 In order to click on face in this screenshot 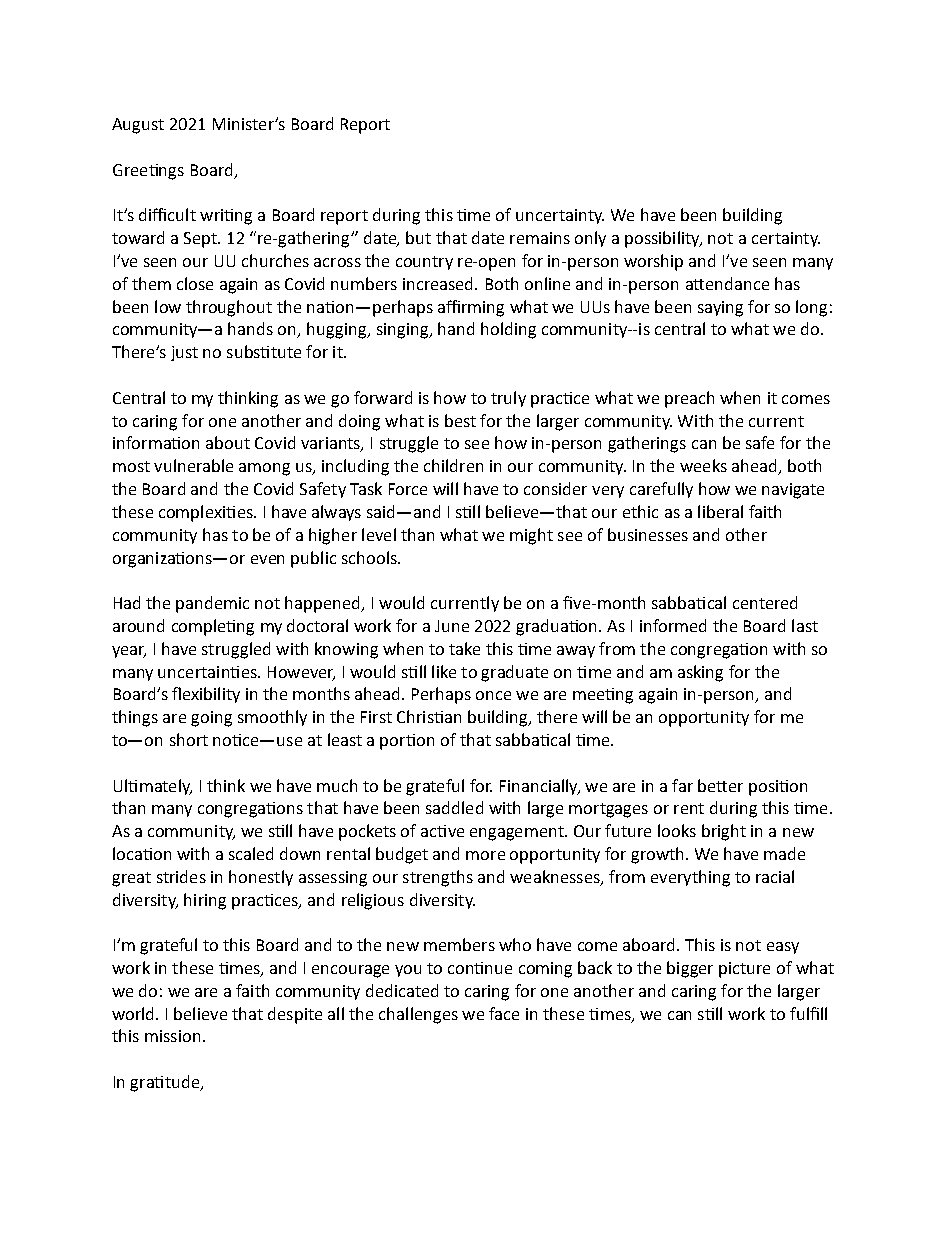, I will do `click(504, 1013)`.
